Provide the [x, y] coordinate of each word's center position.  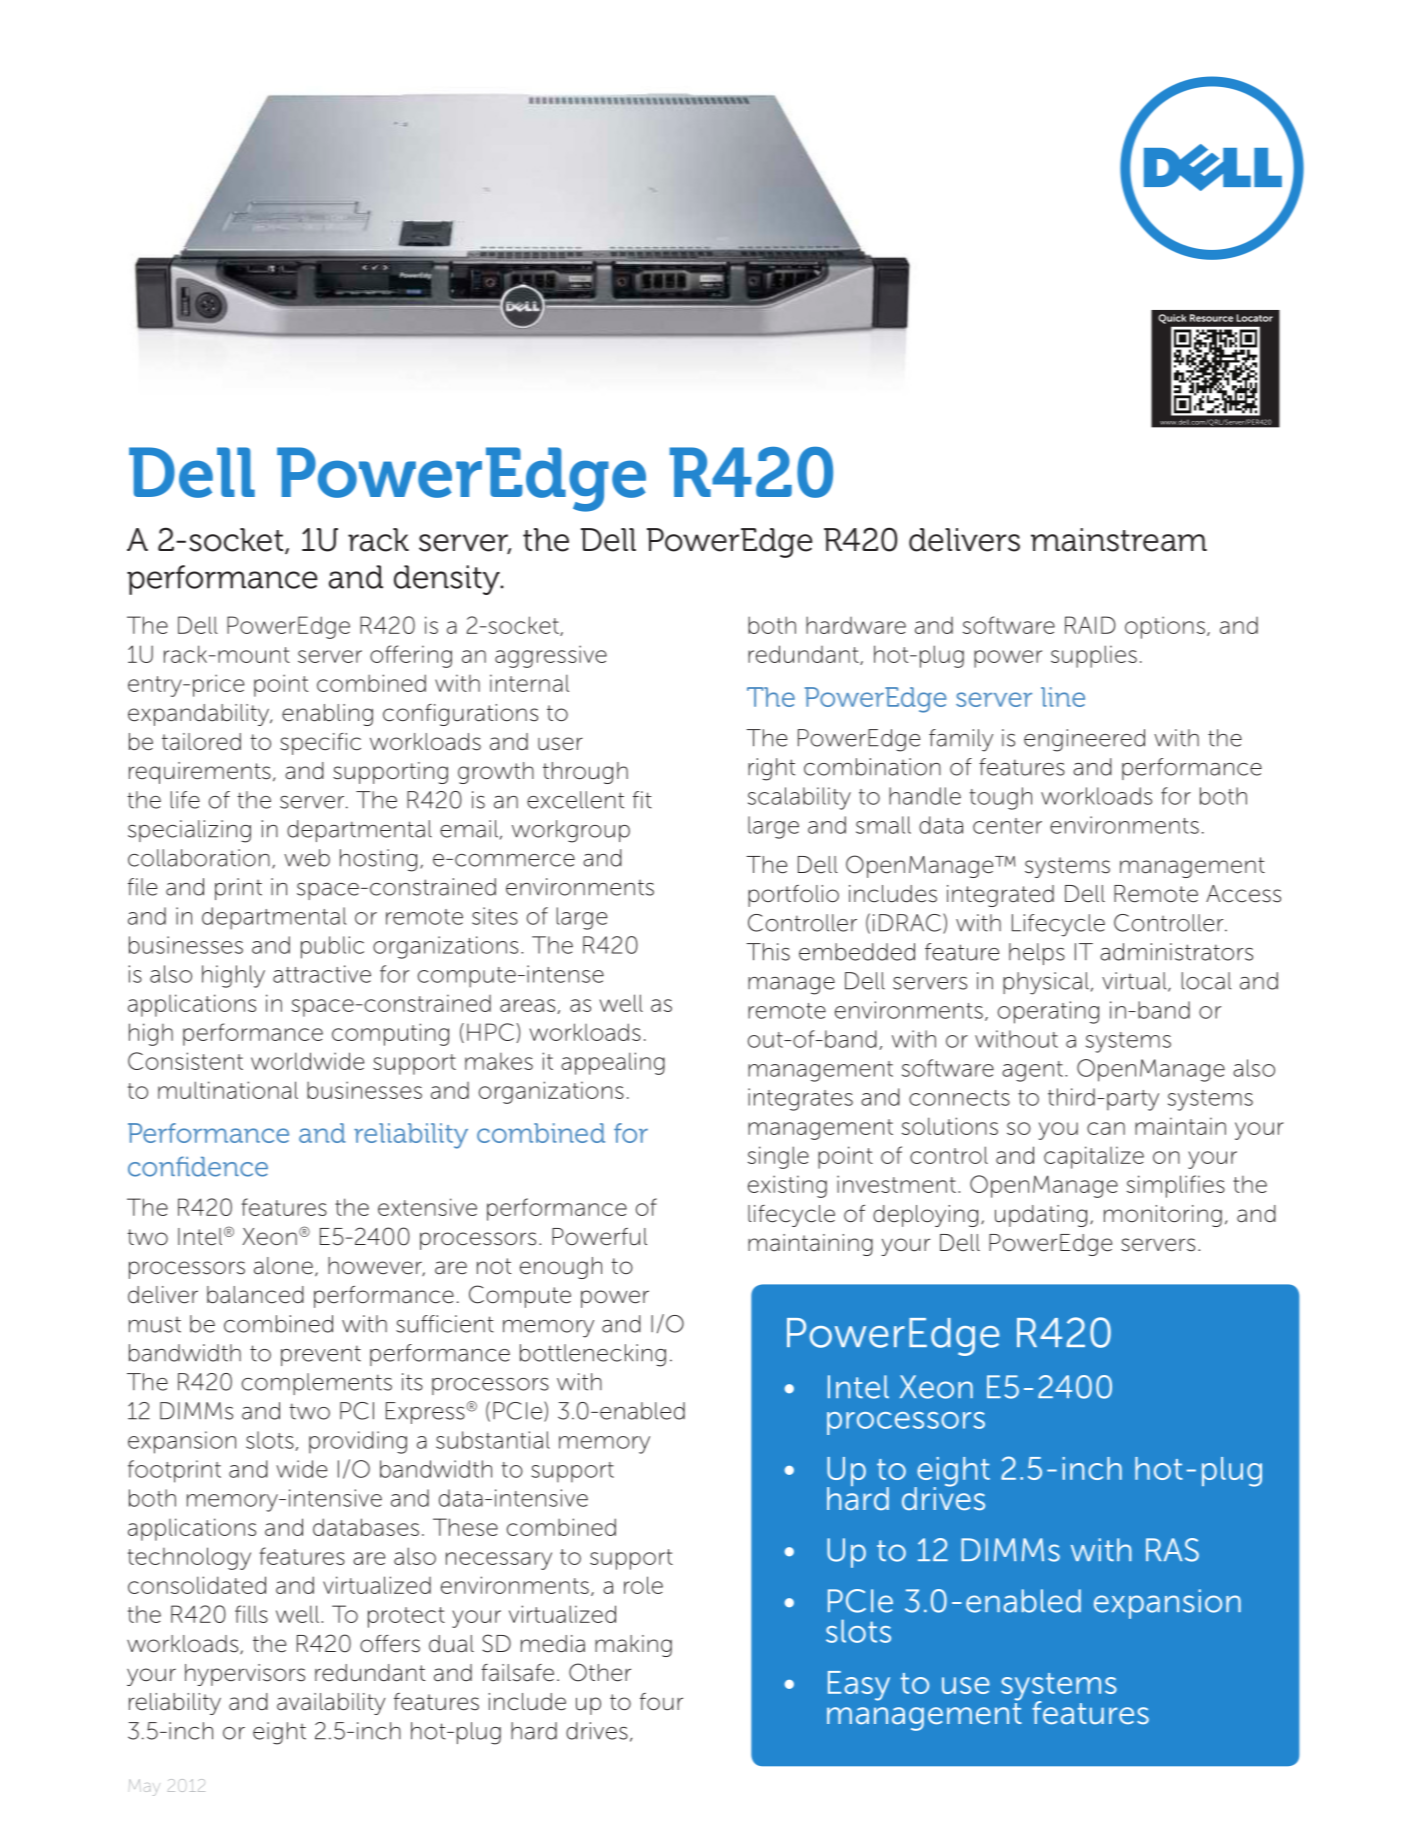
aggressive [551, 656]
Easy [859, 1686]
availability [331, 1704]
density [448, 580]
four [661, 1702]
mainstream [1119, 540]
